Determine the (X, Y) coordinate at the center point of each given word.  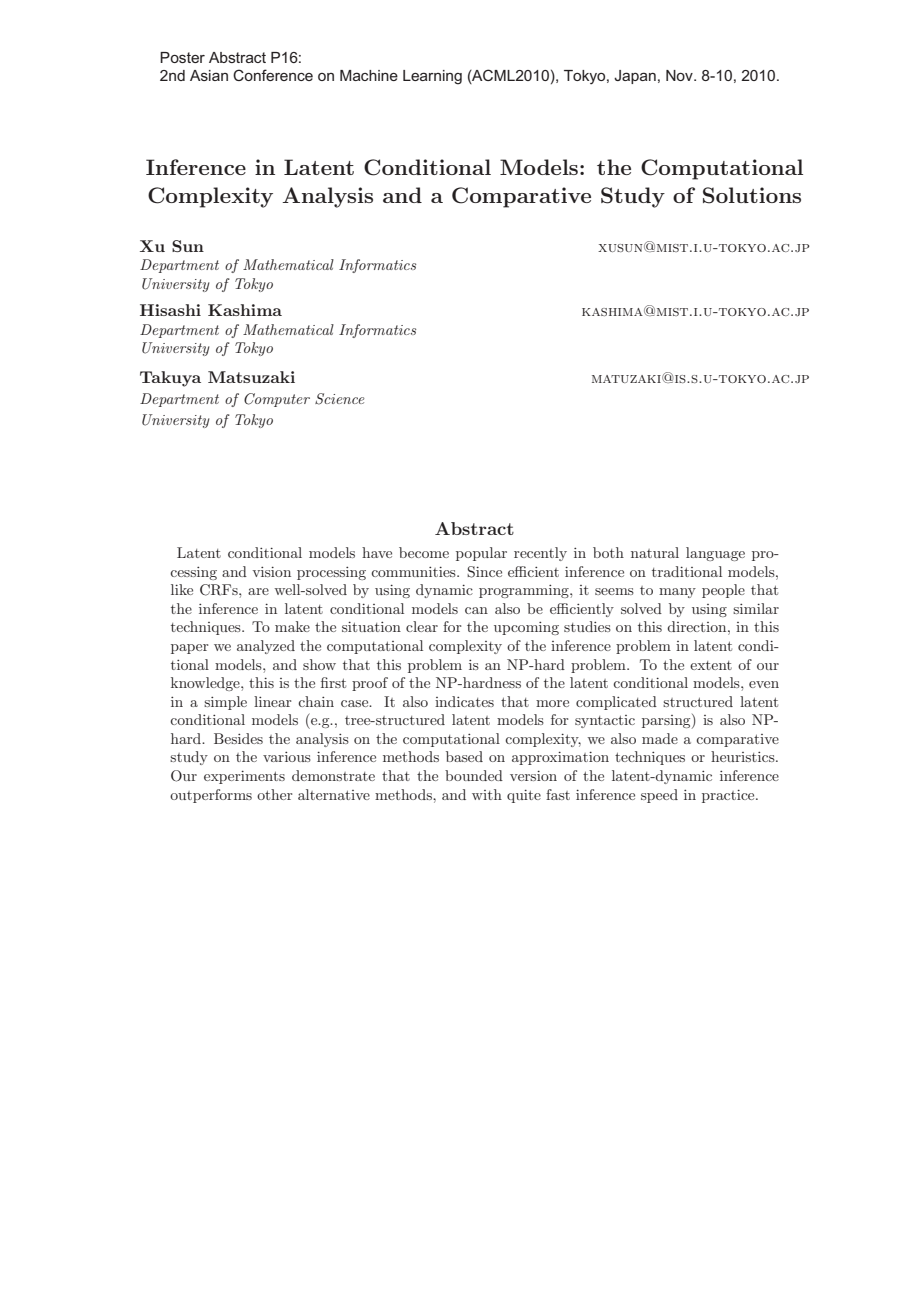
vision (272, 571)
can (476, 610)
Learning (432, 77)
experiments (244, 777)
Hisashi (170, 310)
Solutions (752, 195)
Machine (369, 75)
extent (711, 665)
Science (340, 399)
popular (481, 554)
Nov (680, 75)
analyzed (266, 647)
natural (655, 552)
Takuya (170, 379)
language (715, 554)
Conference (273, 75)
